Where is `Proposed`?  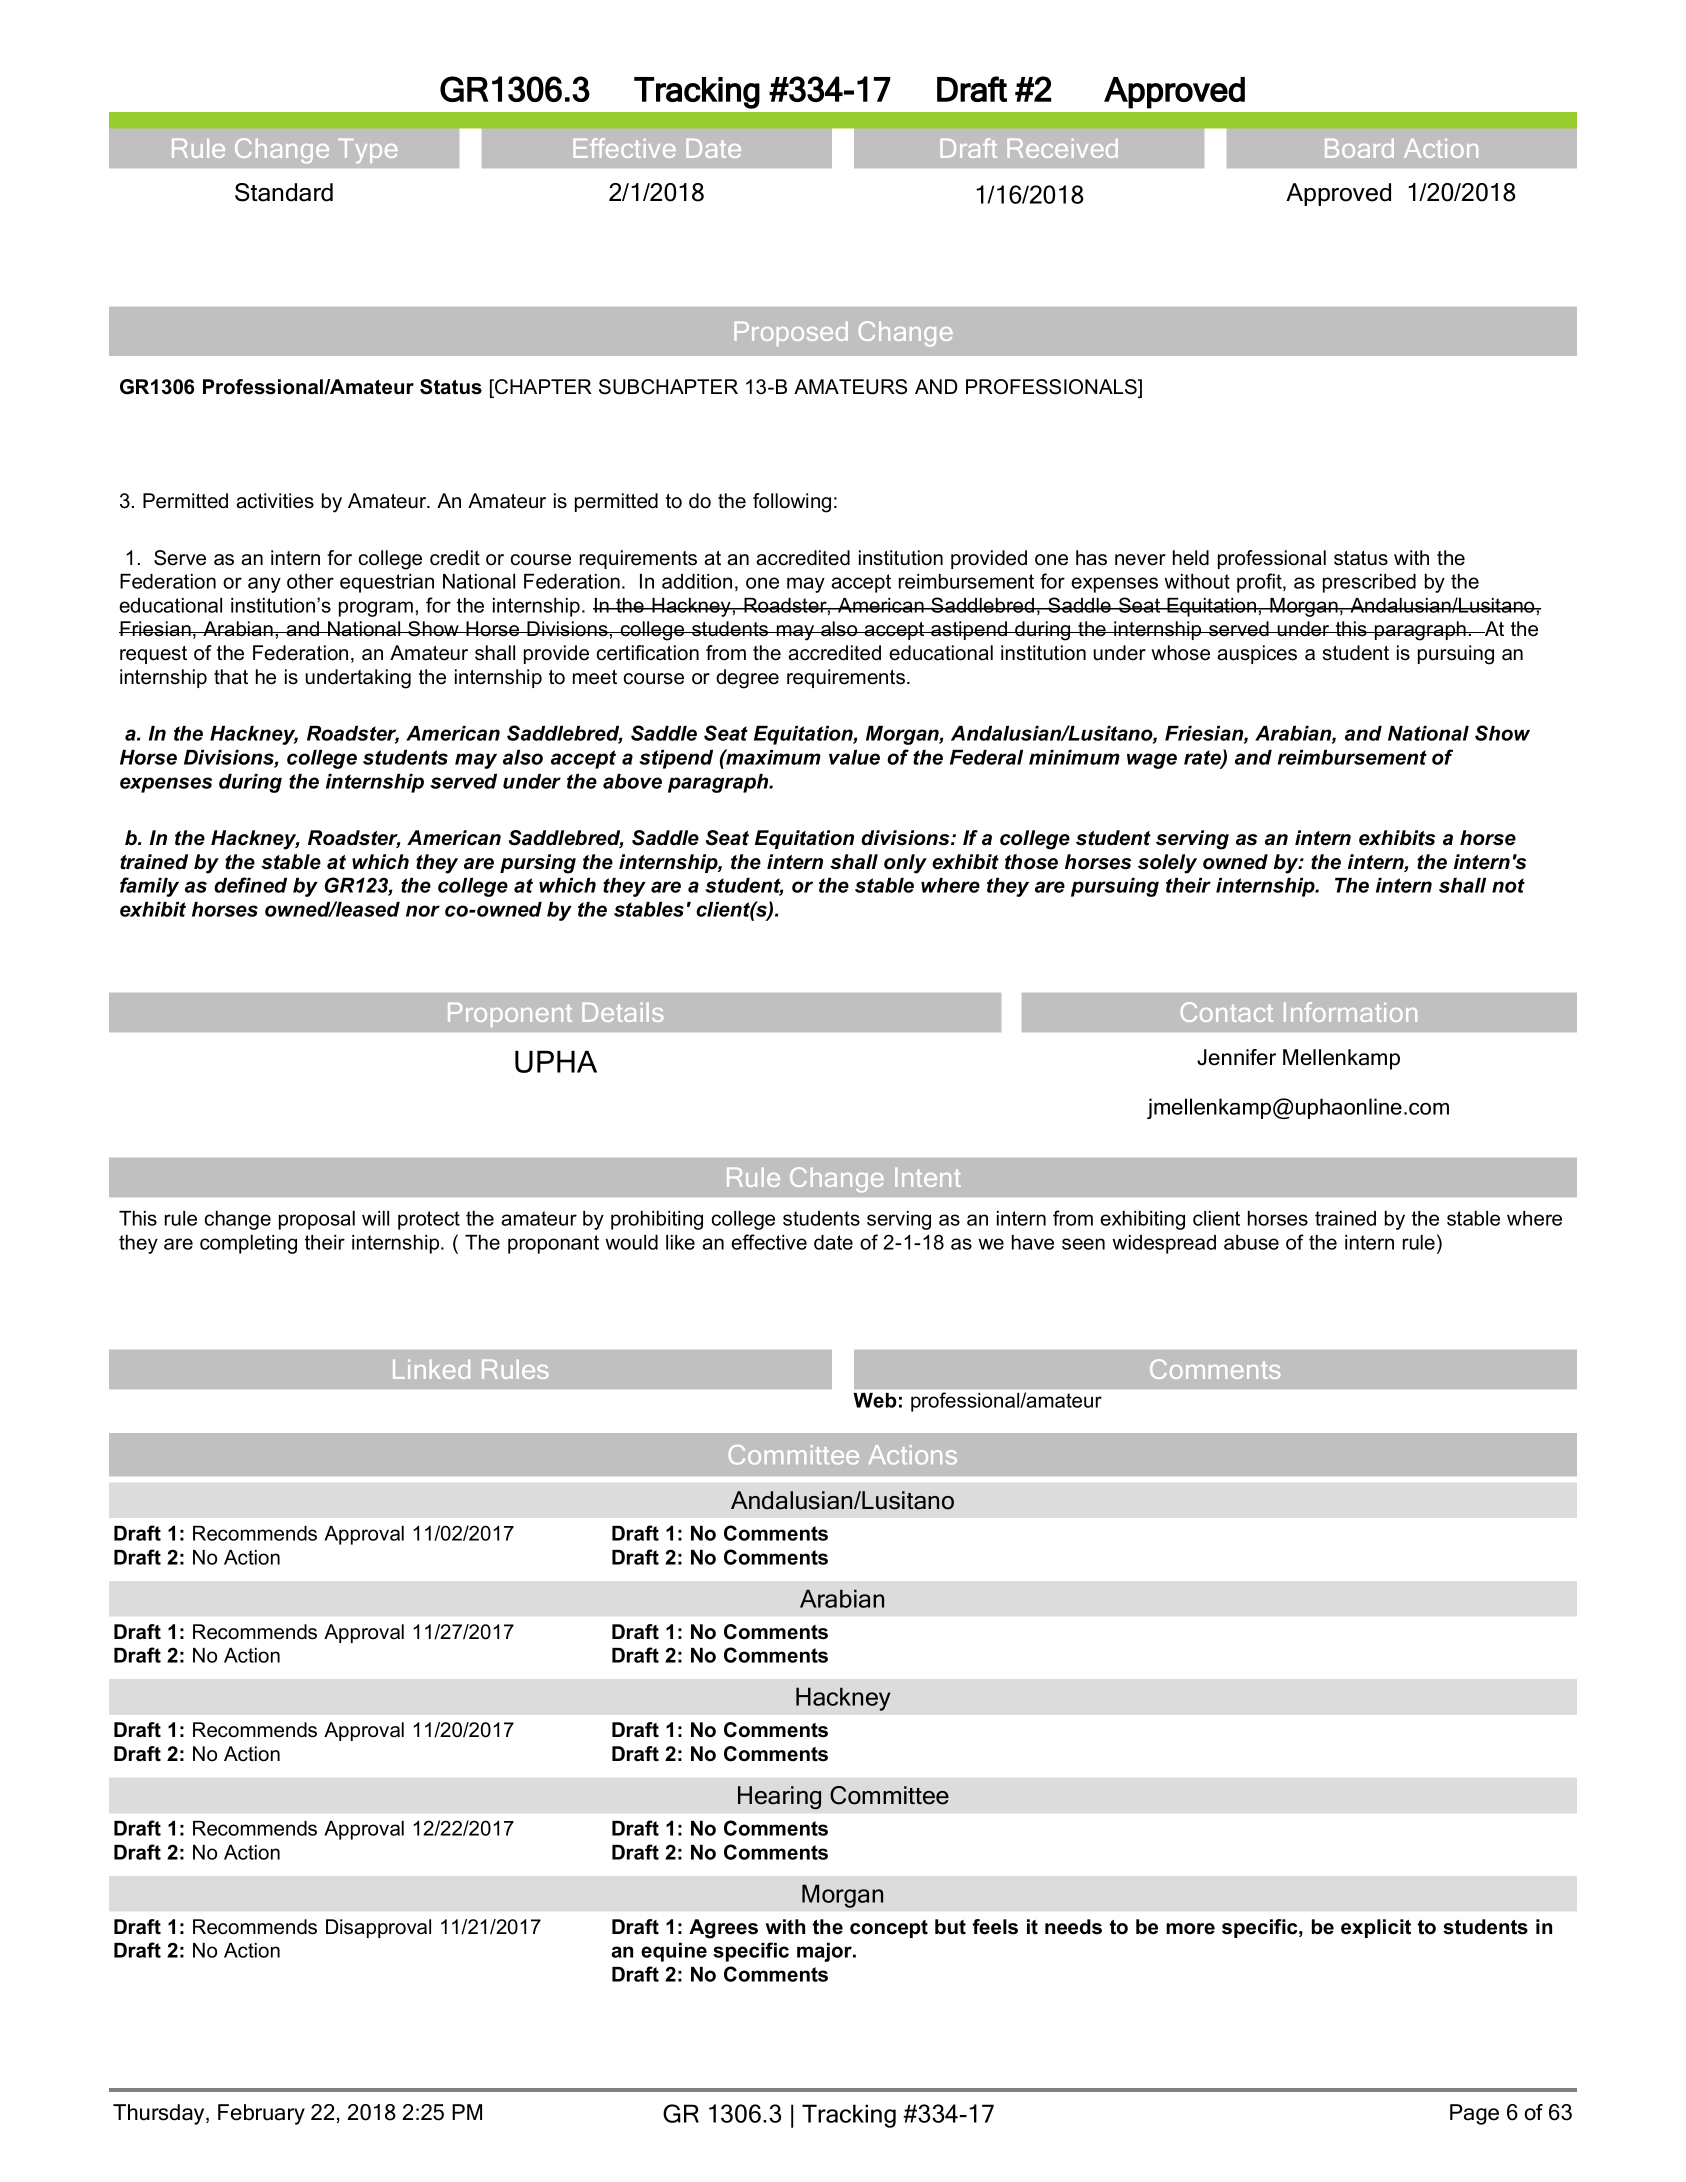
Proposed is located at coordinates (791, 334).
